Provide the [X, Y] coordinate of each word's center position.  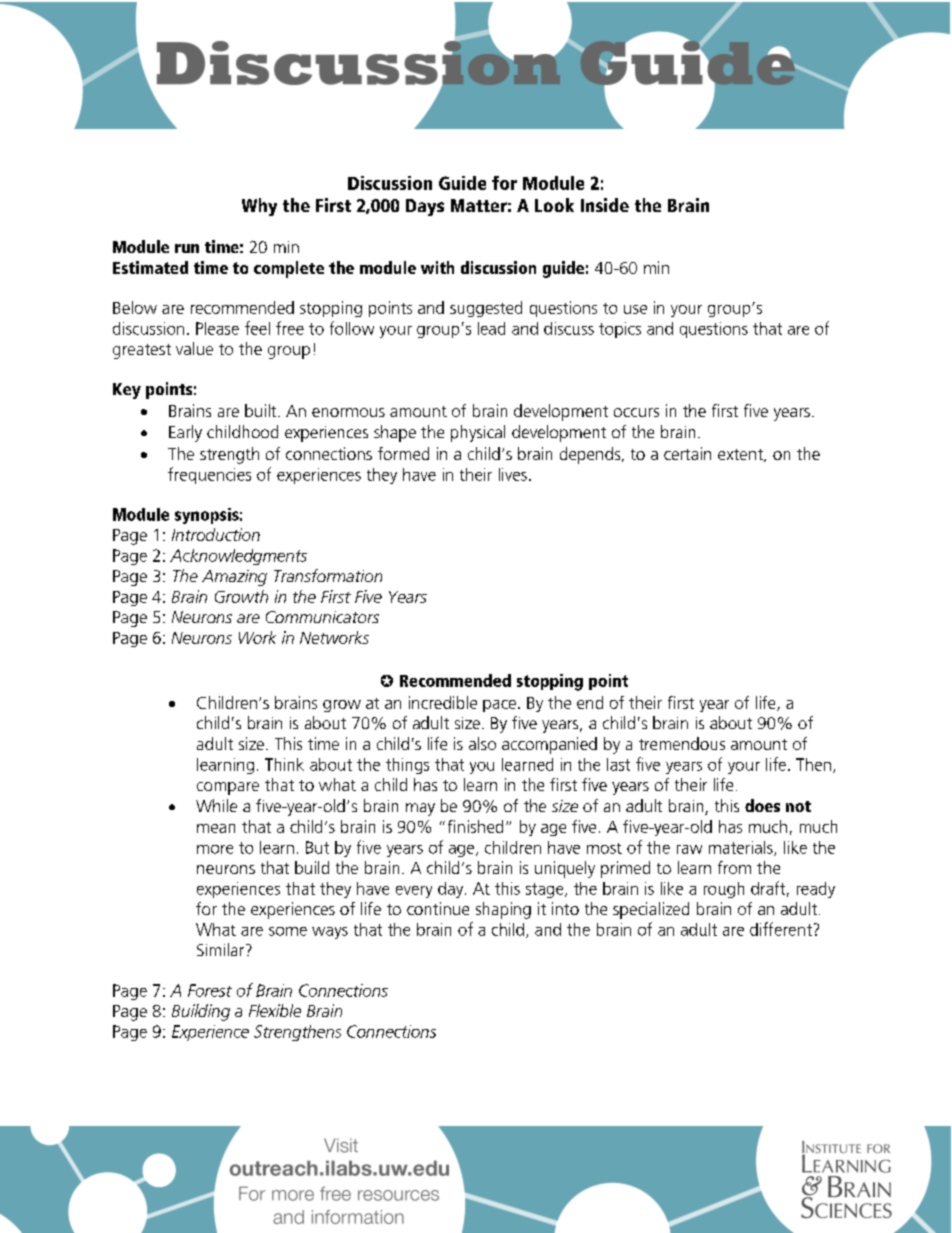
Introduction [216, 534]
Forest [210, 990]
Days [425, 207]
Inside [605, 205]
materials [742, 848]
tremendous [682, 743]
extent [741, 455]
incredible [443, 702]
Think [284, 764]
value [194, 348]
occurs [636, 412]
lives [513, 474]
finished [475, 826]
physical [478, 433]
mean [216, 828]
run [187, 248]
